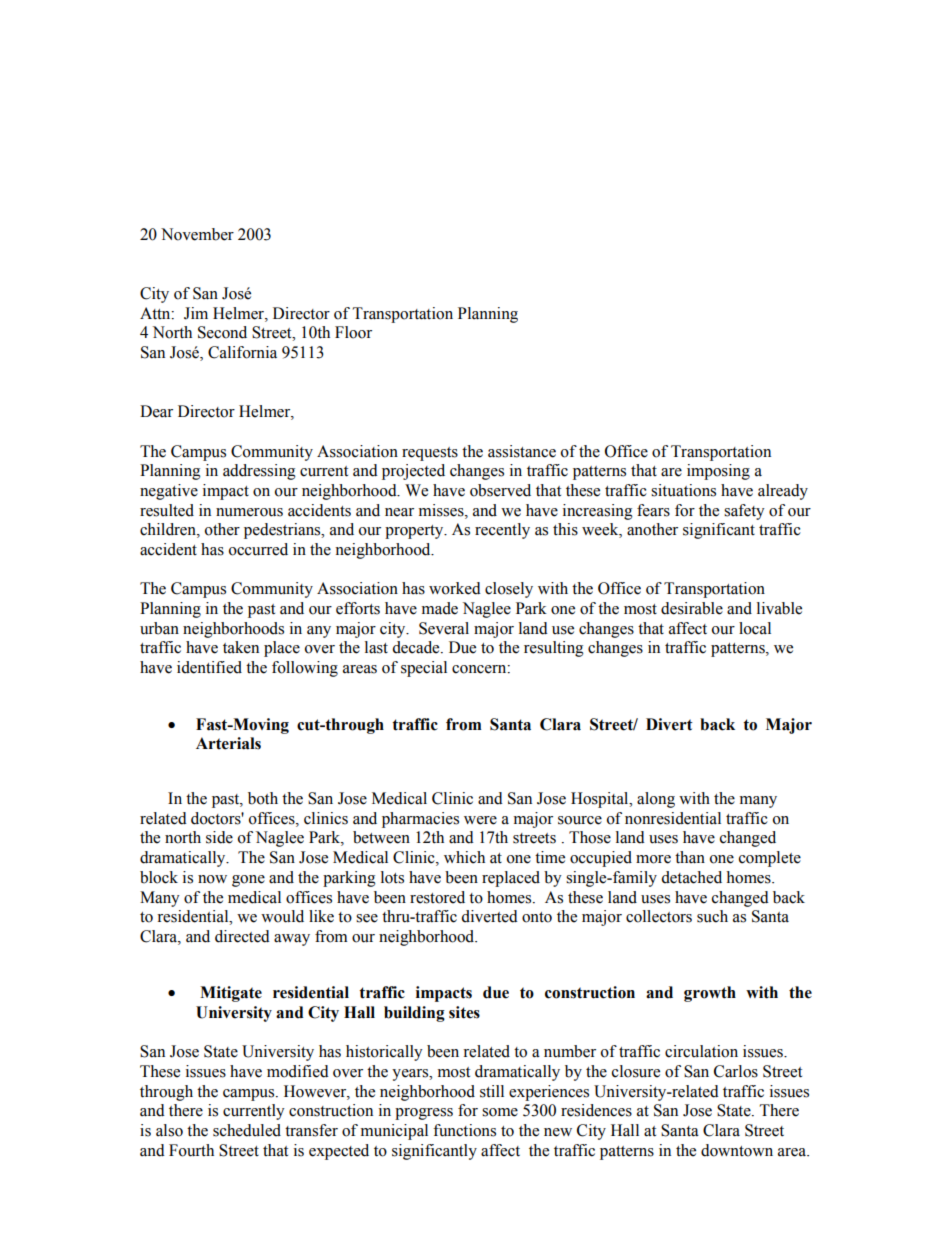  What do you see at coordinates (247, 1130) in the page?
I see `scheduled` at bounding box center [247, 1130].
